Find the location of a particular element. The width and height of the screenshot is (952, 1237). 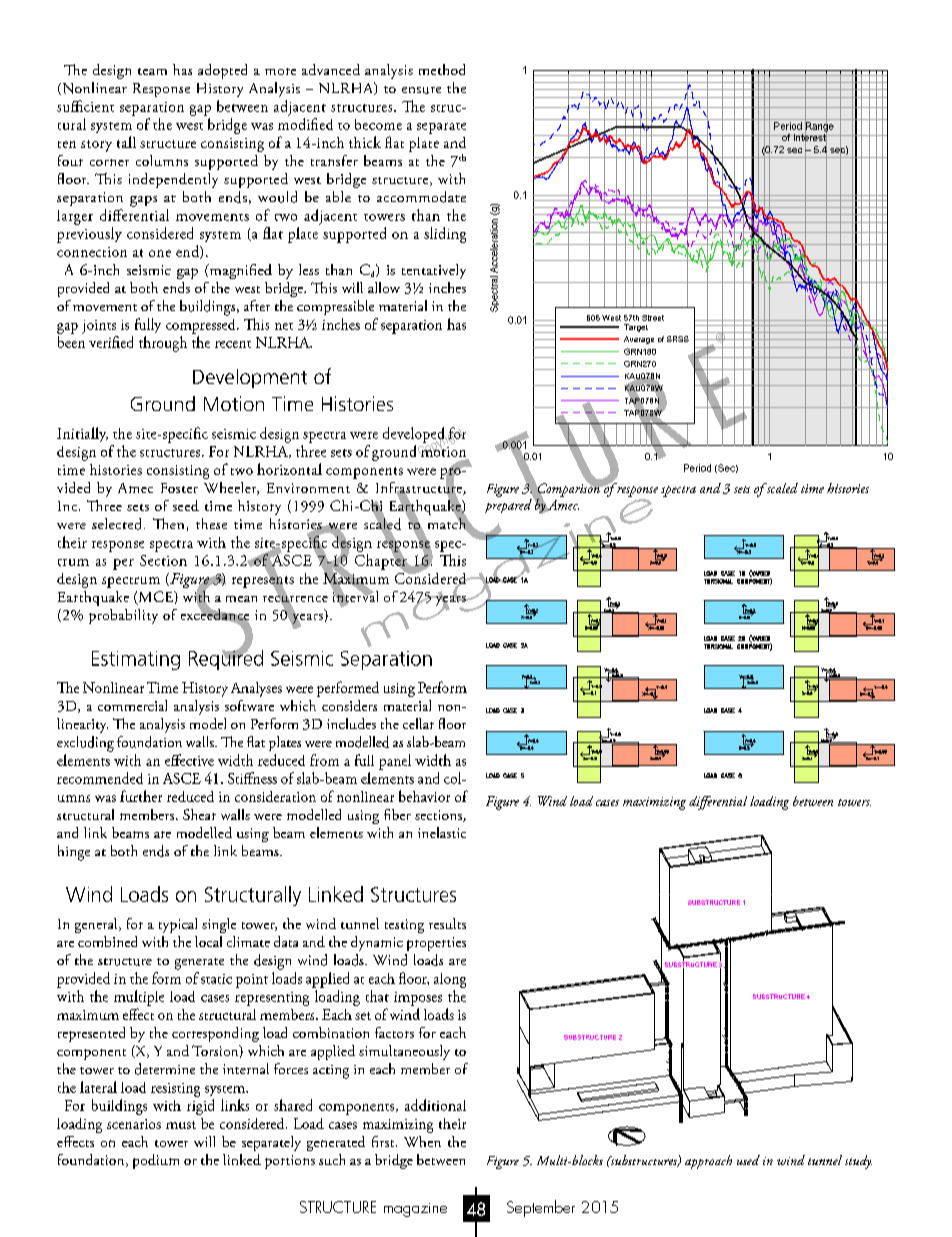

podium is located at coordinates (156, 1161).
